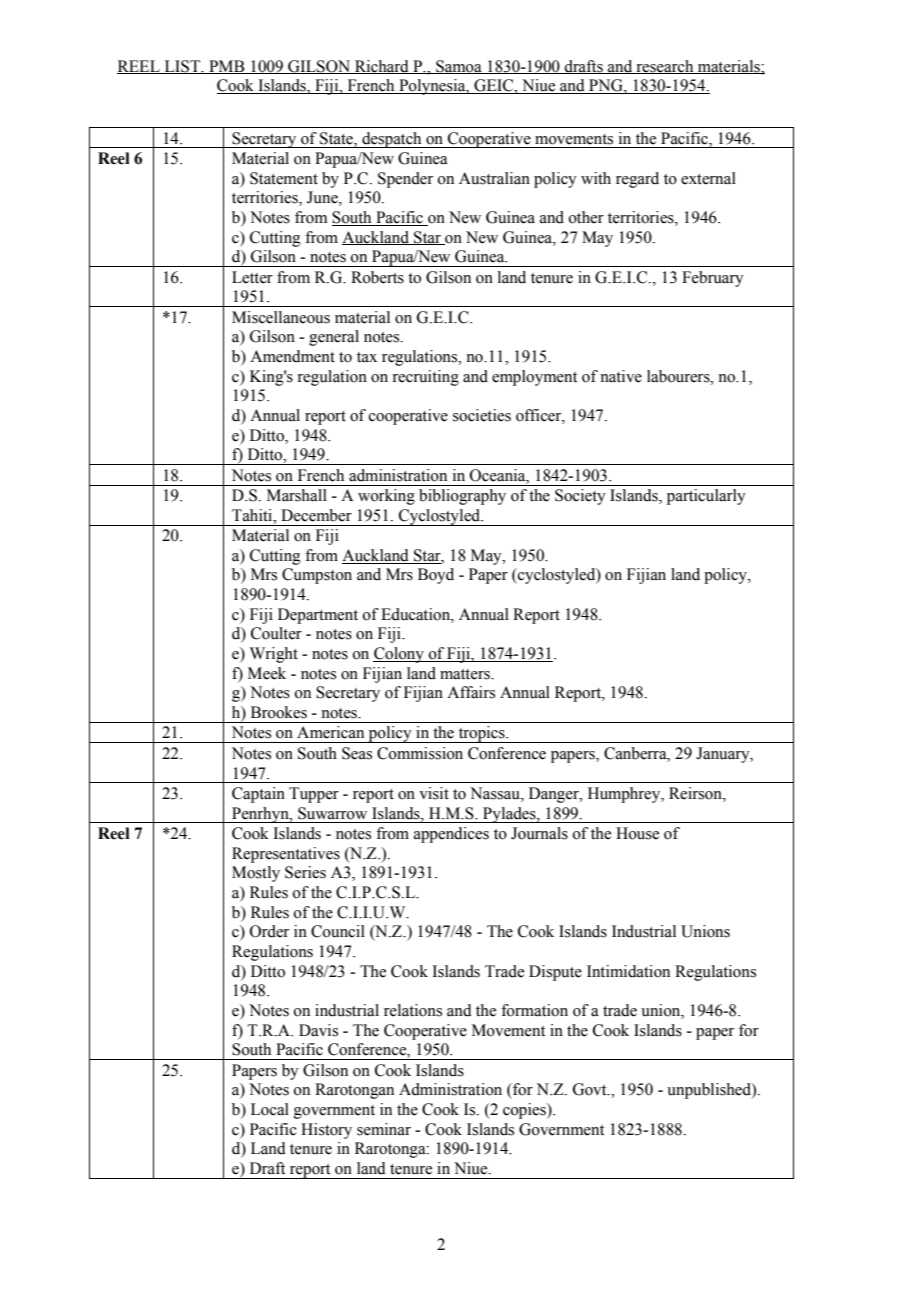 The image size is (924, 1308). I want to click on House, so click(637, 833).
